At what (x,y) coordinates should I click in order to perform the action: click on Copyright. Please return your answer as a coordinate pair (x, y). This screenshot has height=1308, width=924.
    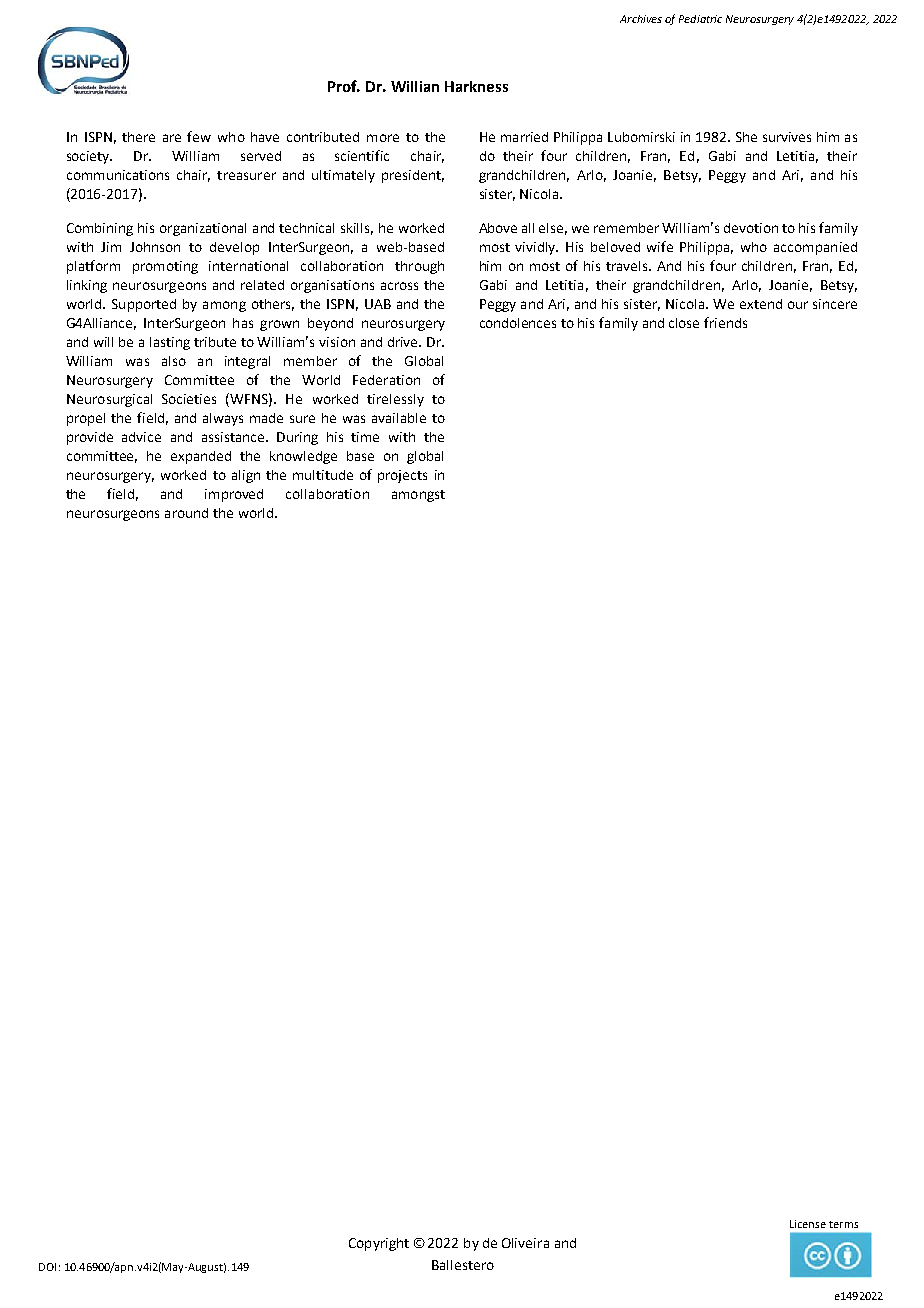
    Looking at the image, I should click on (379, 1244).
